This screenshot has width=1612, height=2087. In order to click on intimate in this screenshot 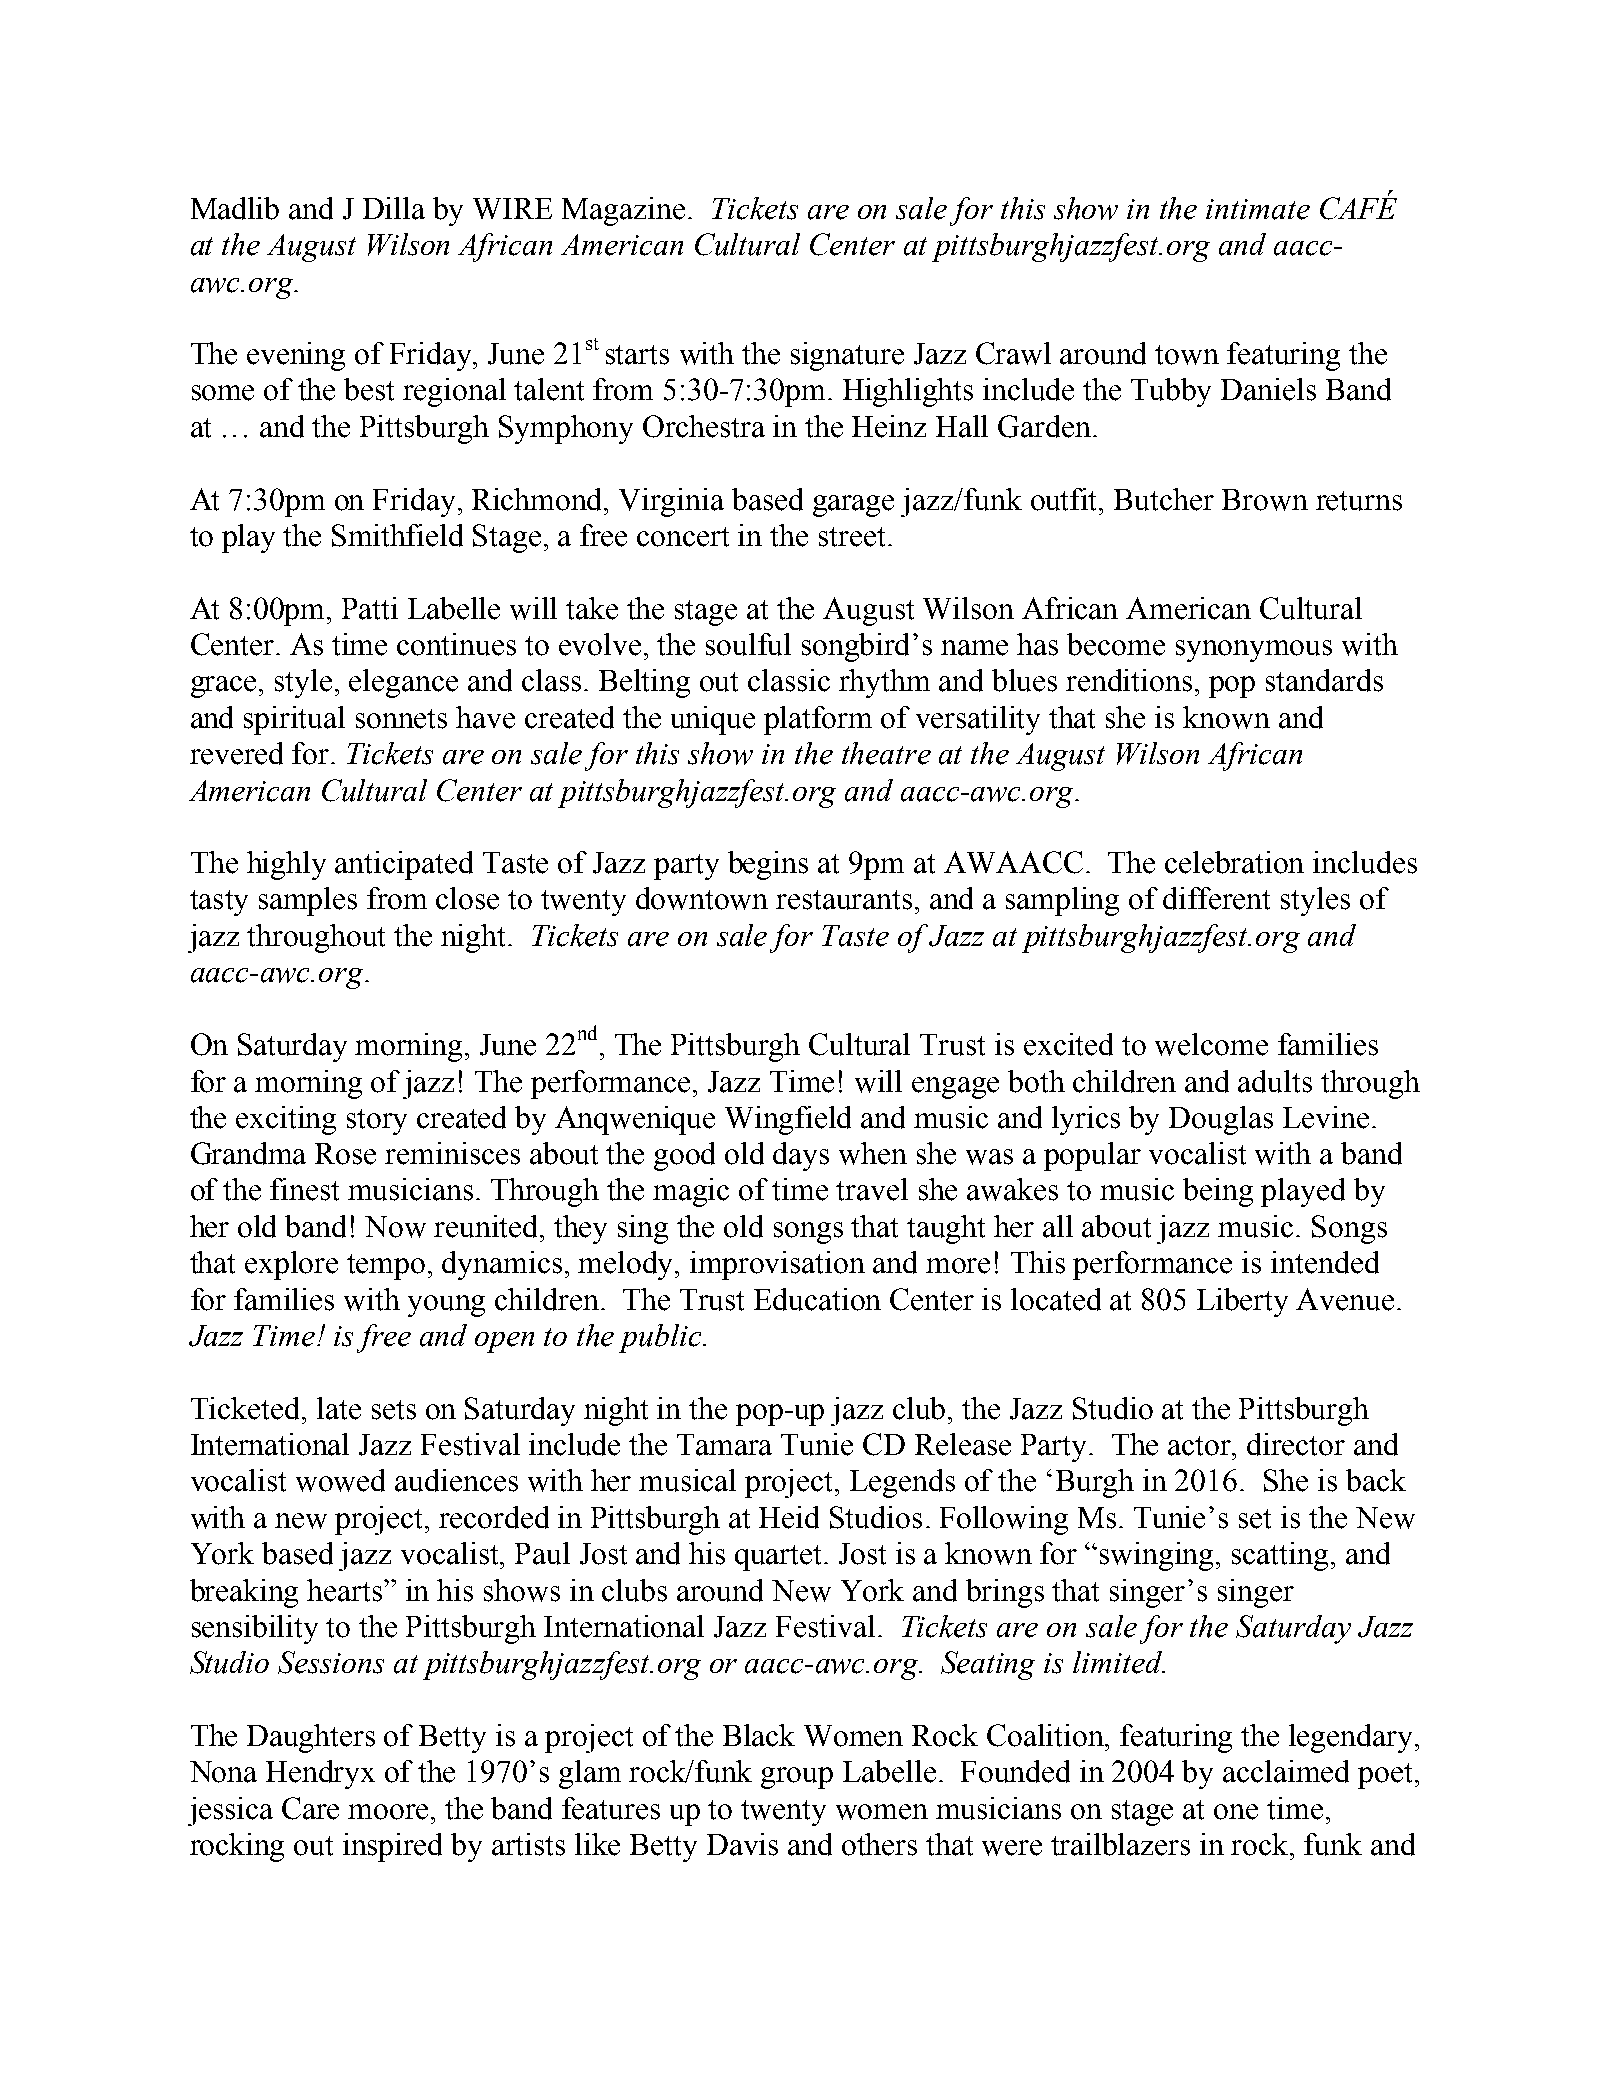, I will do `click(1258, 209)`.
